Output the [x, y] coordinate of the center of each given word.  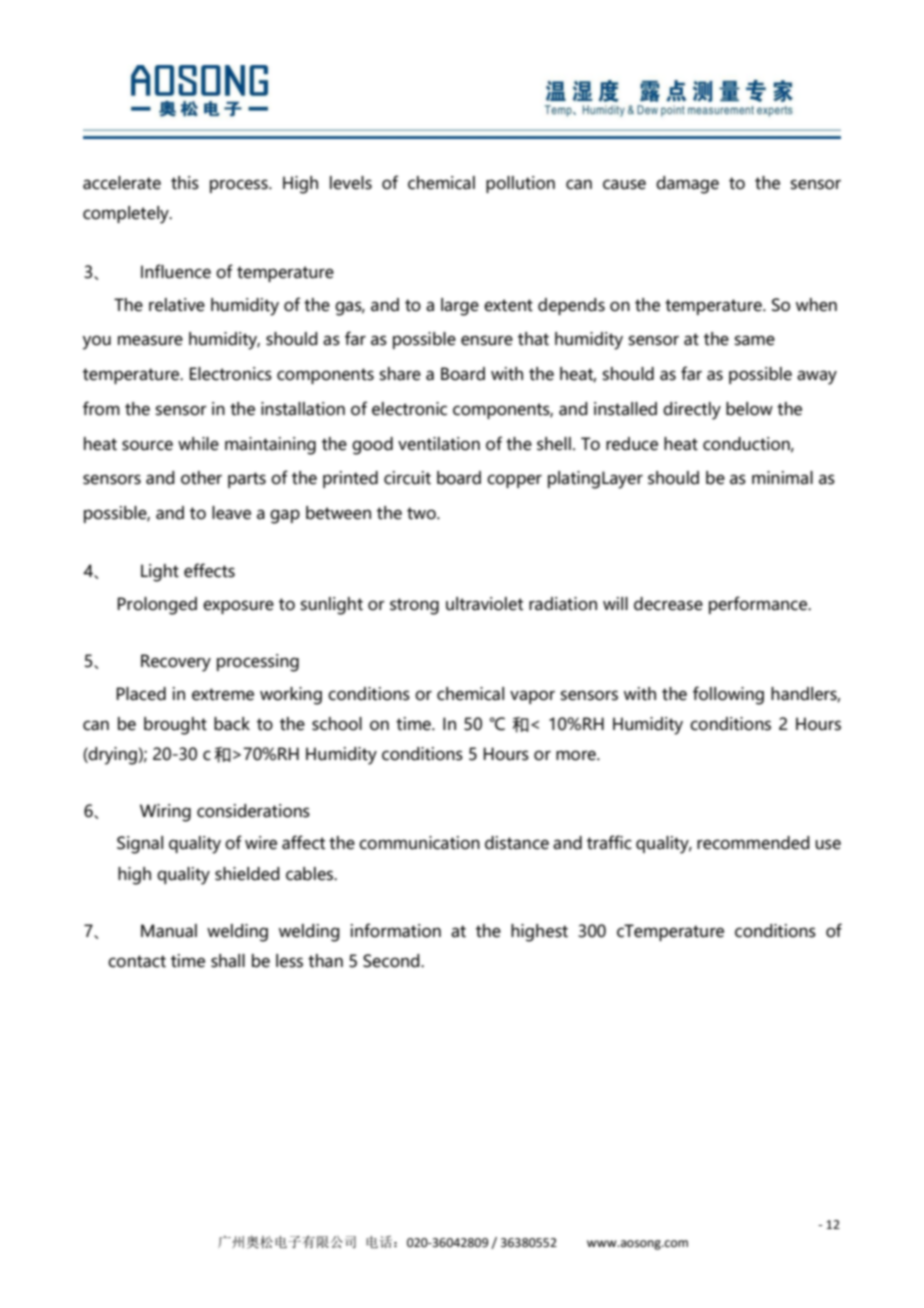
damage [687, 185]
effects [209, 570]
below [749, 409]
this [185, 183]
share [400, 374]
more [577, 755]
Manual [169, 931]
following [728, 695]
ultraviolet [484, 604]
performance [759, 605]
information [396, 930]
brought [175, 726]
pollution [520, 184]
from [101, 408]
